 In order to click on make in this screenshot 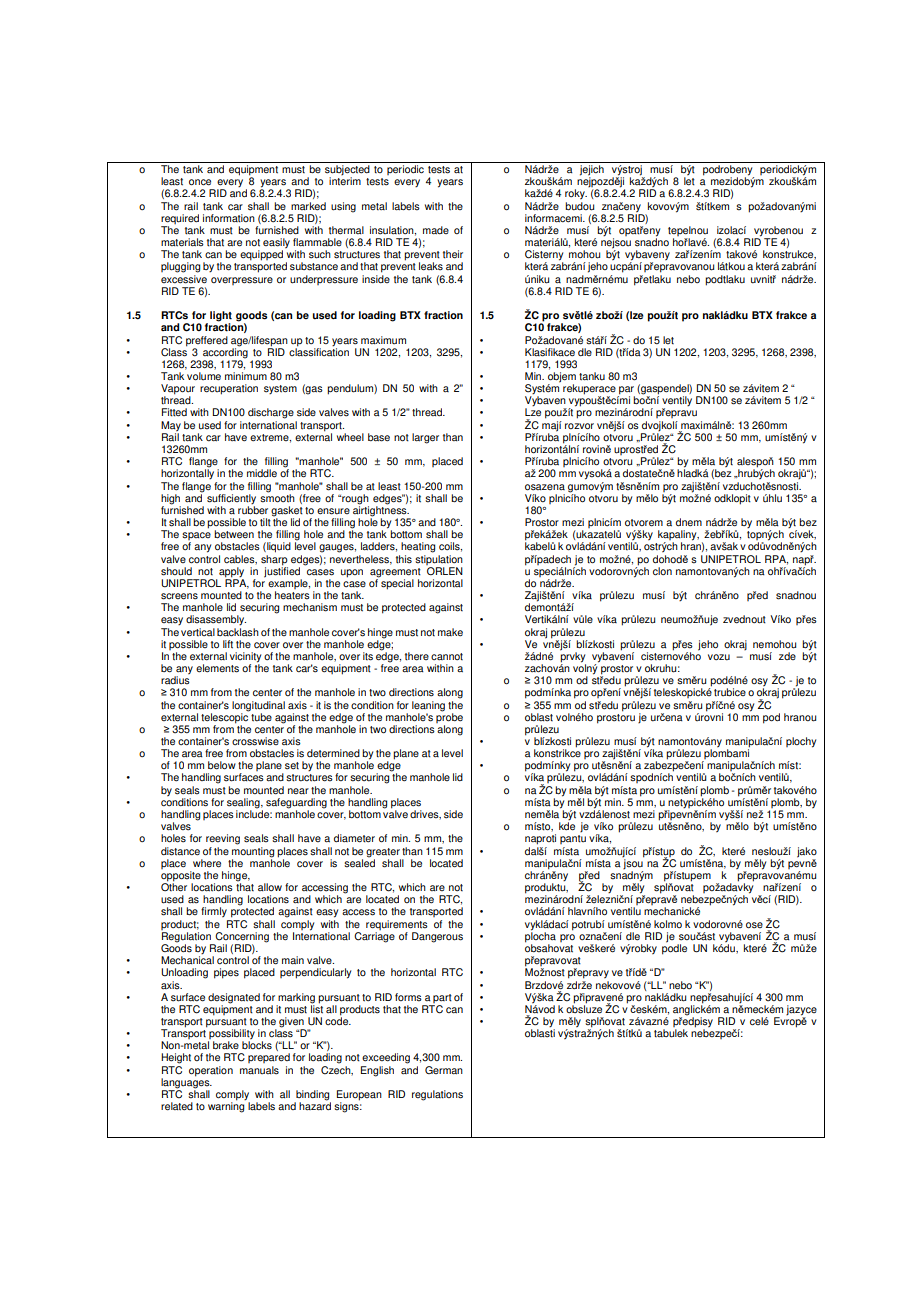, I will do `click(450, 632)`.
